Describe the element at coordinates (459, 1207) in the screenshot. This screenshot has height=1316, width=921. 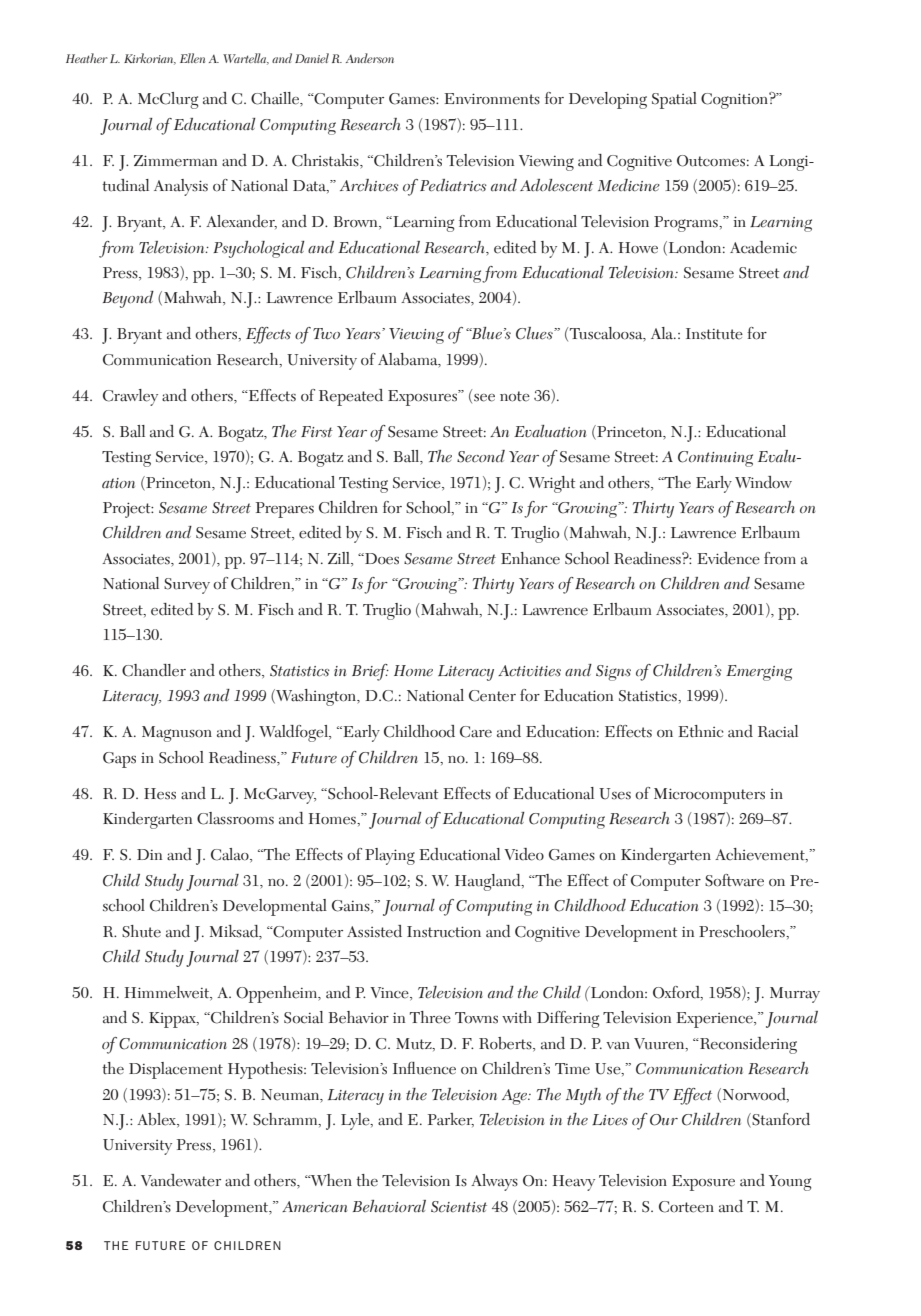
I see `Scientist` at that location.
